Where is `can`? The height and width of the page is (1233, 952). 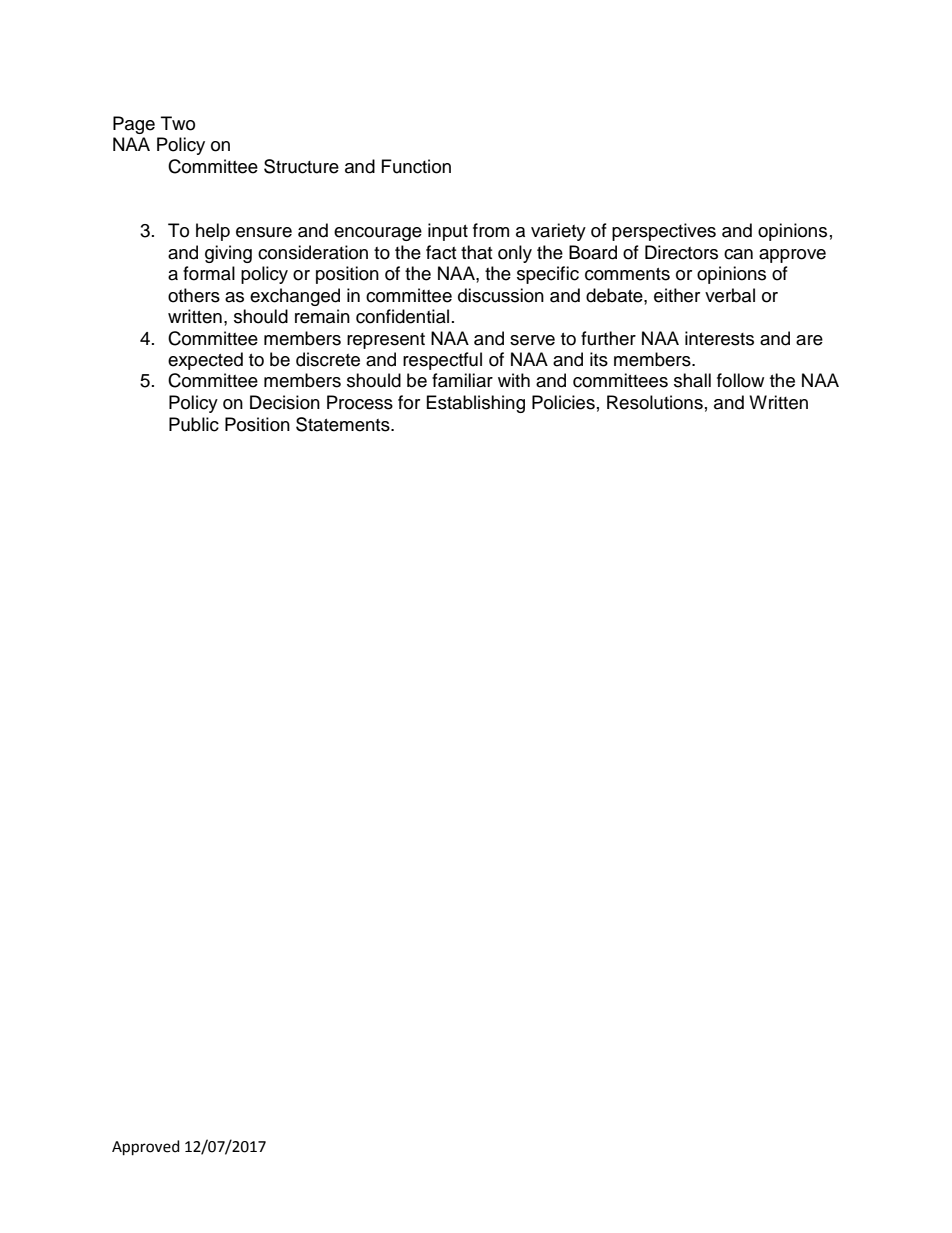 can is located at coordinates (738, 254).
